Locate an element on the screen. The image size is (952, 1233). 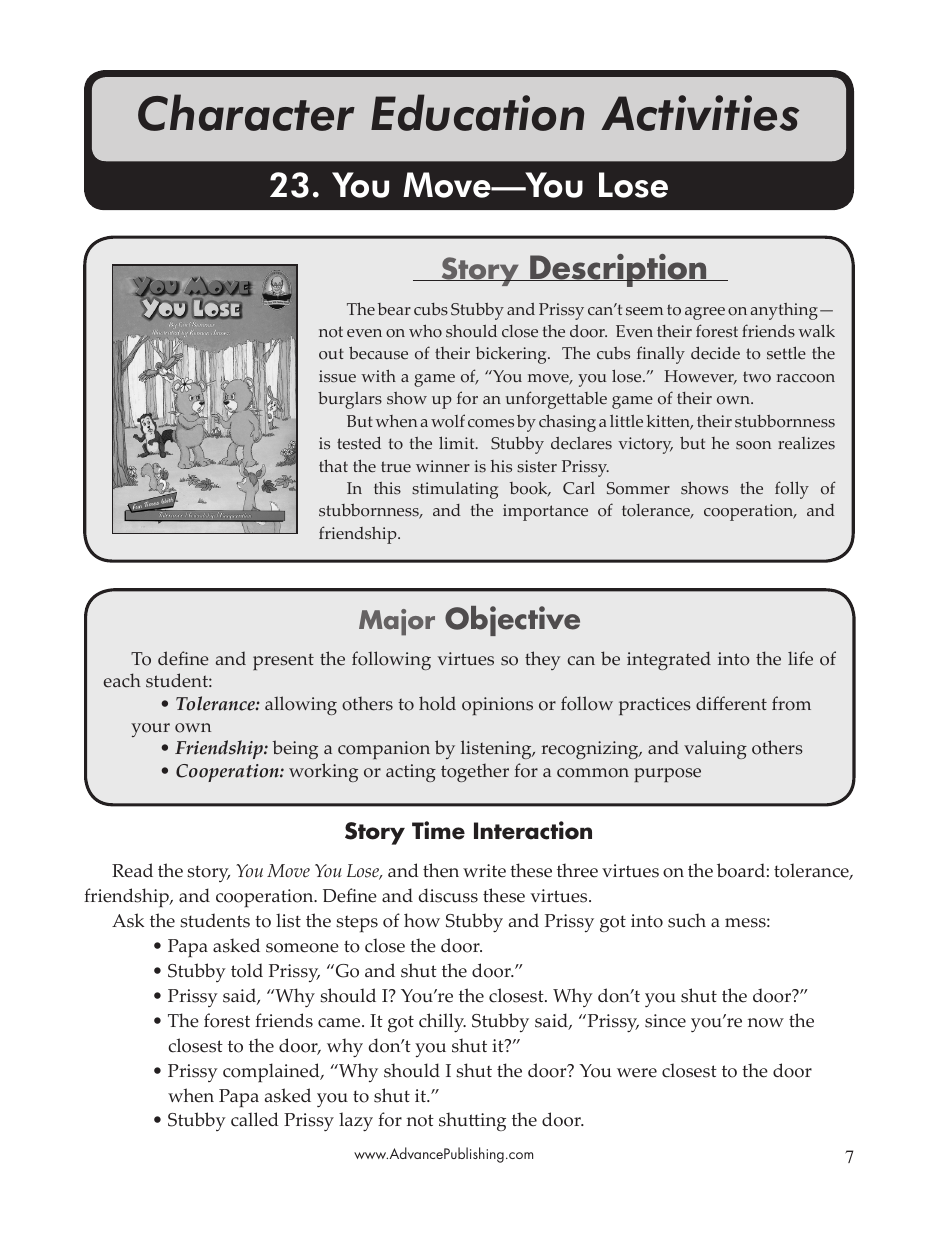
Objective is located at coordinates (512, 621).
